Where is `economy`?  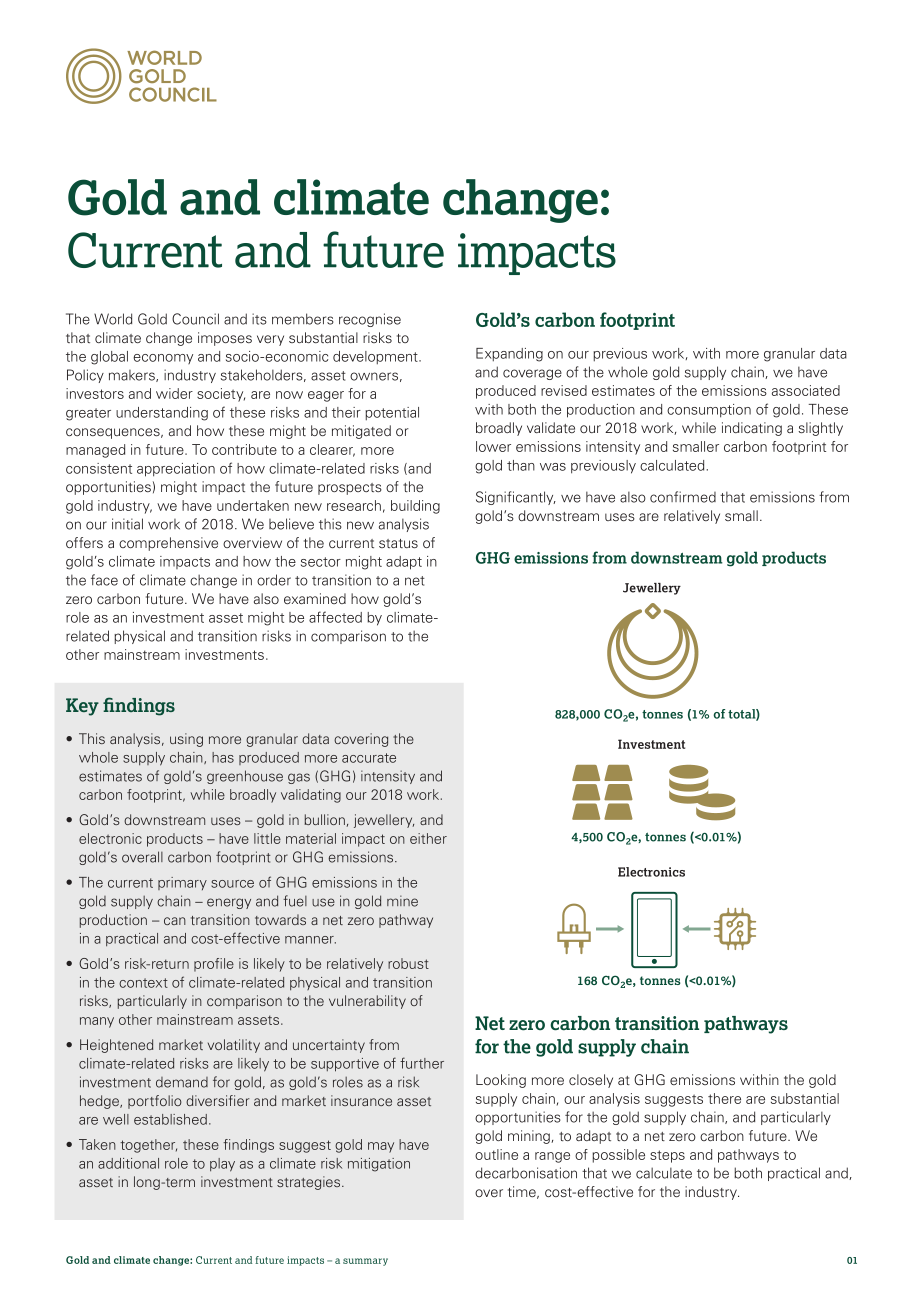
economy is located at coordinates (163, 359).
